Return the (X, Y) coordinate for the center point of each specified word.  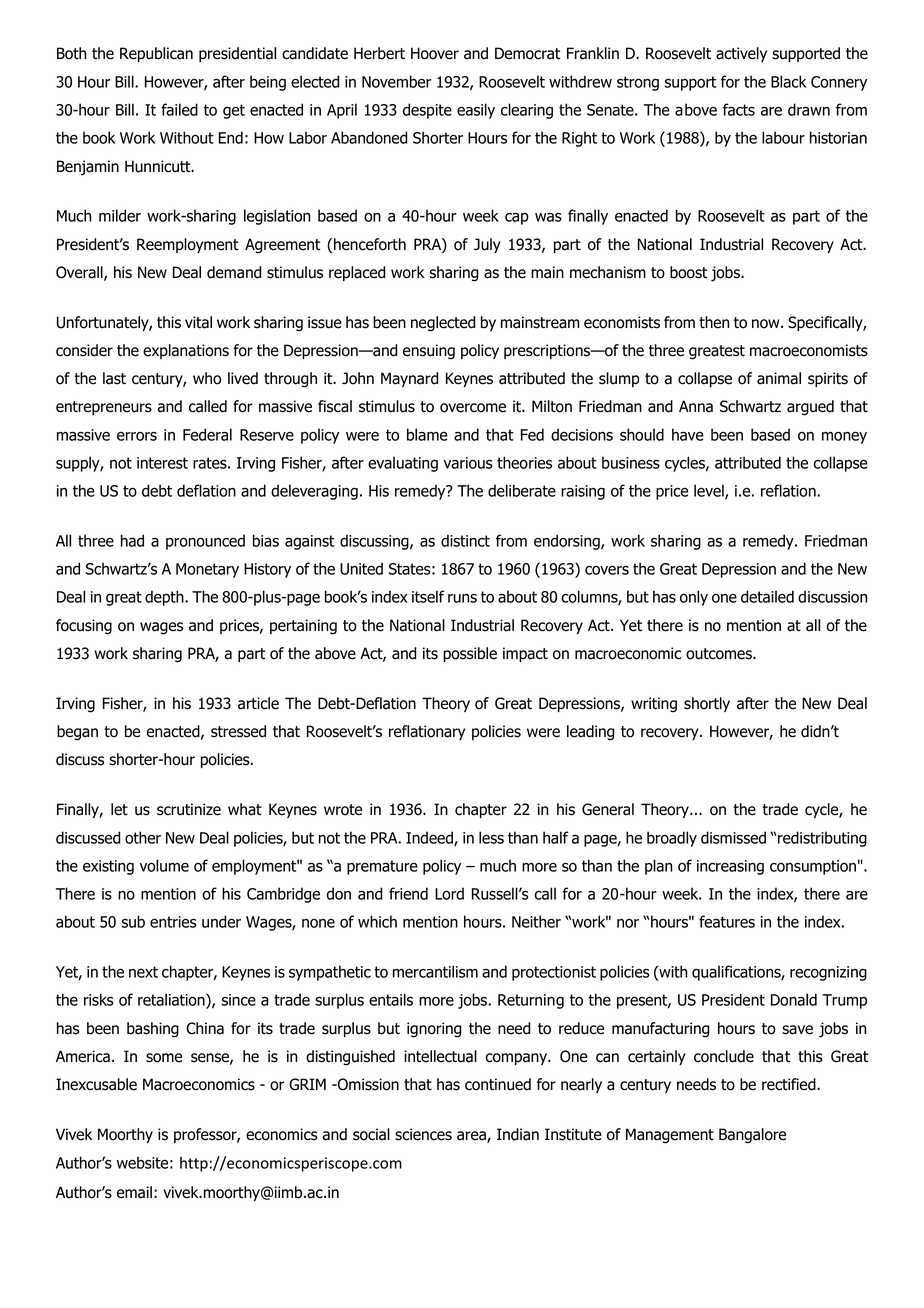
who (207, 378)
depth (165, 598)
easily (476, 111)
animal (779, 378)
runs (462, 598)
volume (164, 865)
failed (179, 109)
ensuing (429, 352)
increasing (730, 867)
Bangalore (752, 1136)
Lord (449, 893)
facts (739, 109)
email (134, 1192)
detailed (767, 596)
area (472, 1137)
